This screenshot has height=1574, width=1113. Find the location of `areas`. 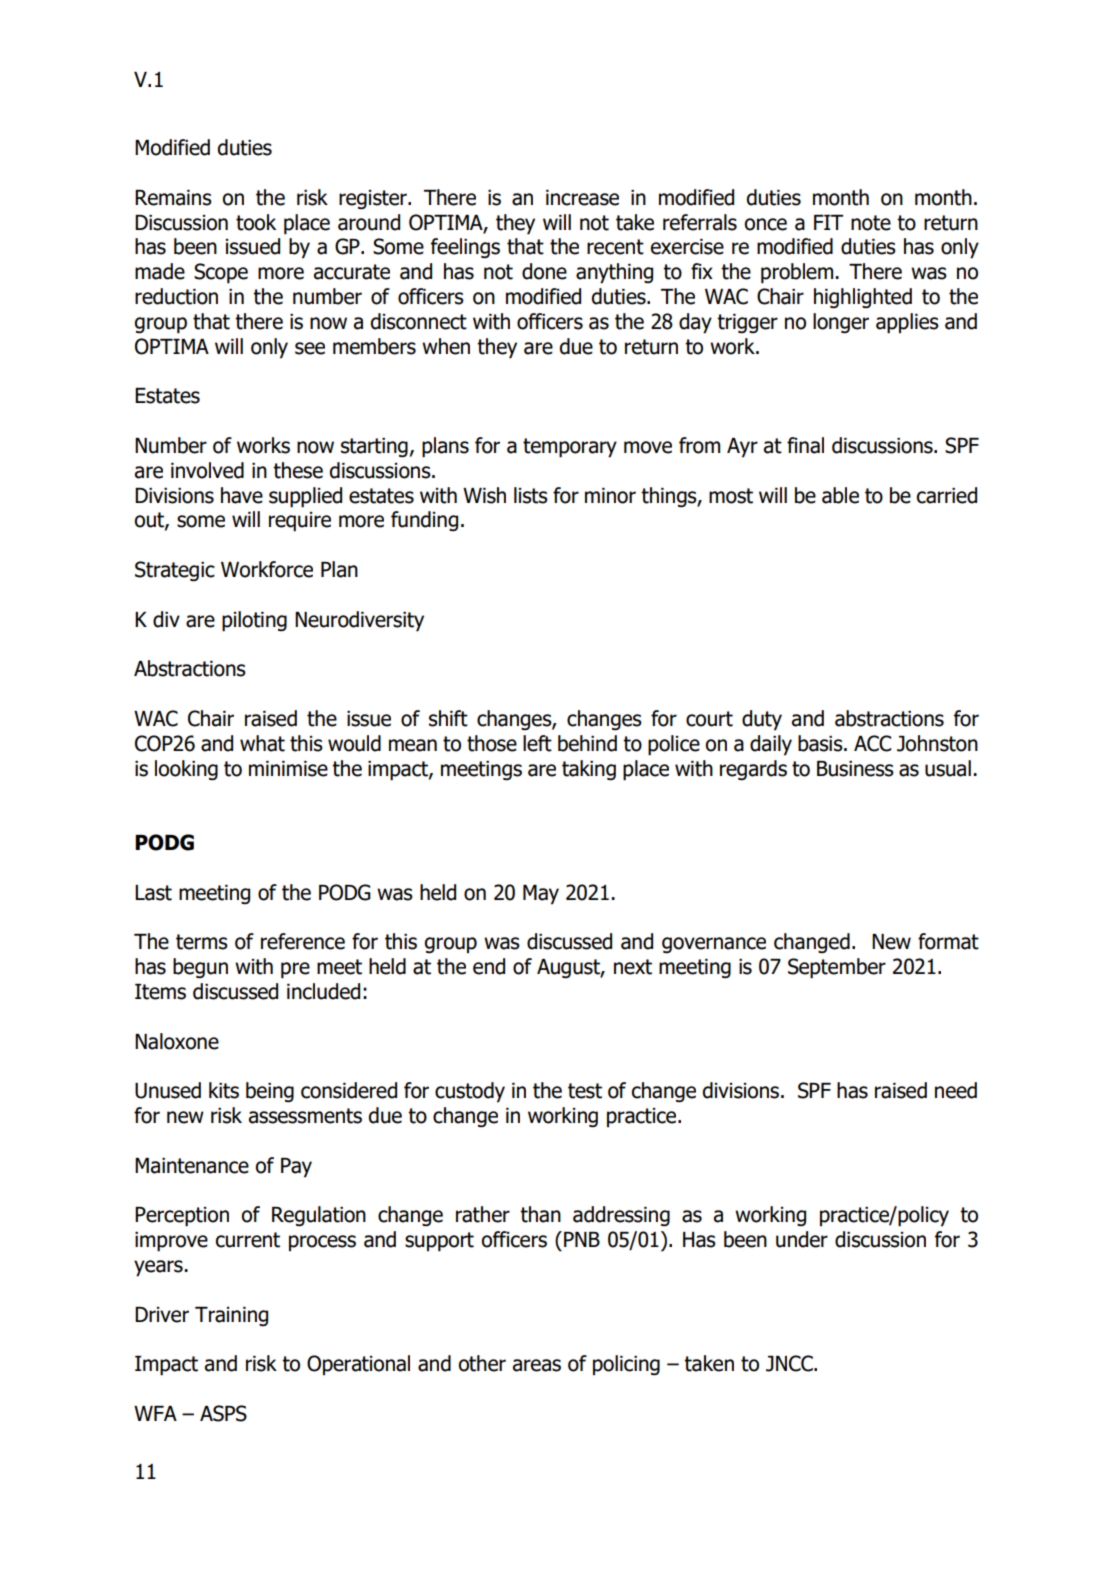

areas is located at coordinates (537, 1365).
